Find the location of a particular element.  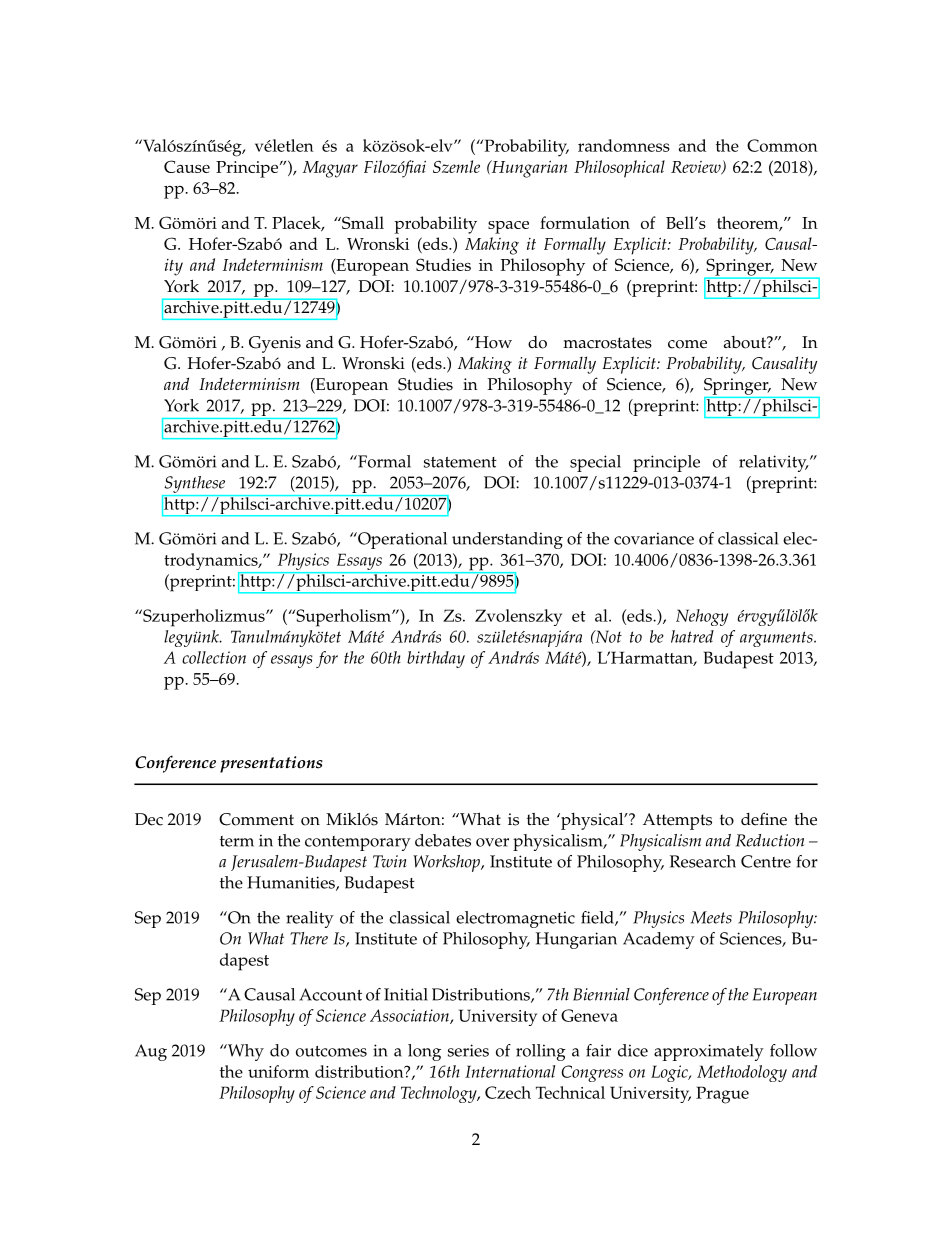

collection is located at coordinates (214, 657).
